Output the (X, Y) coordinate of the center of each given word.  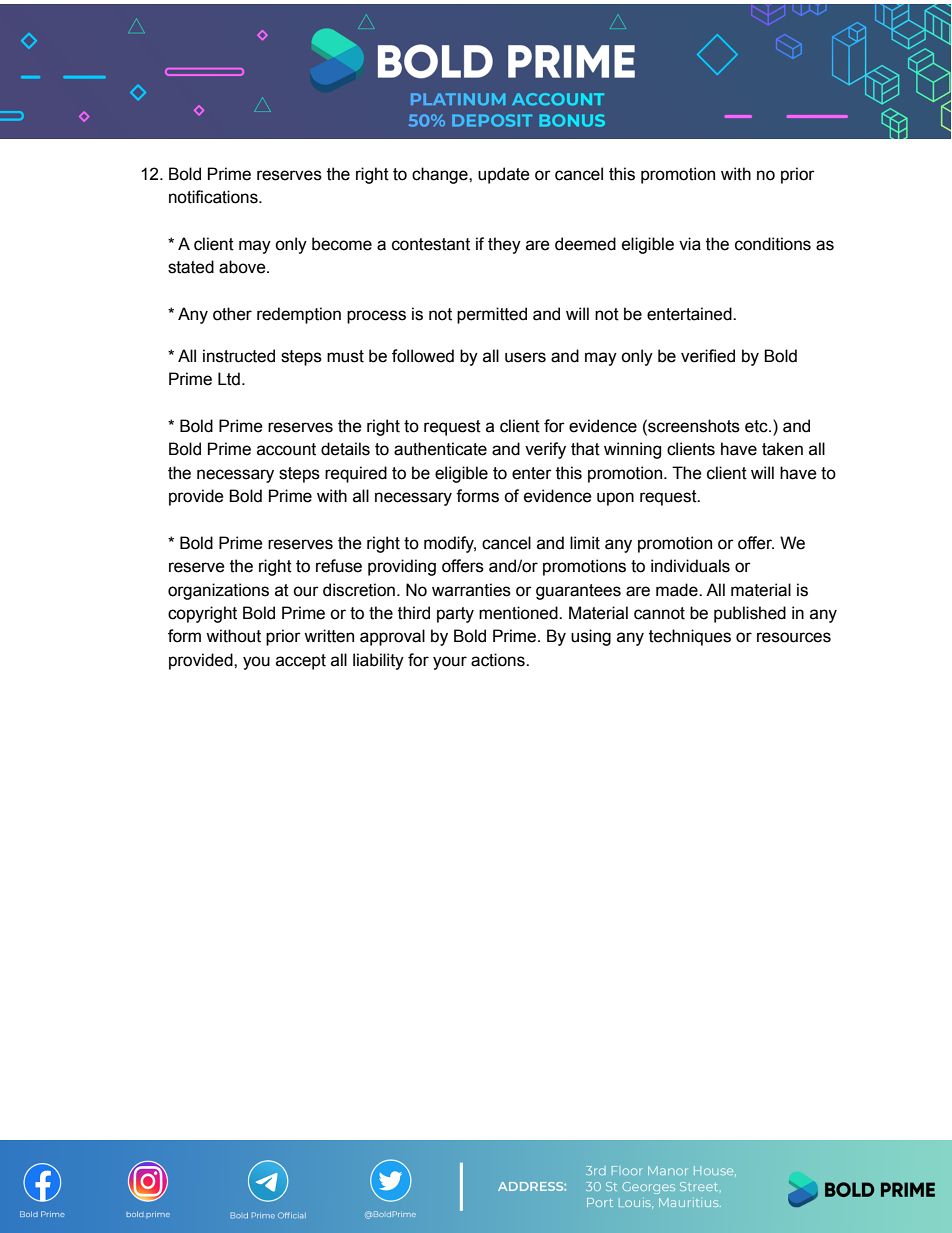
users (525, 357)
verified (708, 356)
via (690, 244)
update (504, 175)
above (243, 267)
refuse (339, 566)
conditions (773, 244)
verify (545, 450)
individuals (690, 566)
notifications (214, 197)
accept (301, 662)
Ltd (229, 379)
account (286, 449)
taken (782, 449)
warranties (471, 590)
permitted (492, 315)
